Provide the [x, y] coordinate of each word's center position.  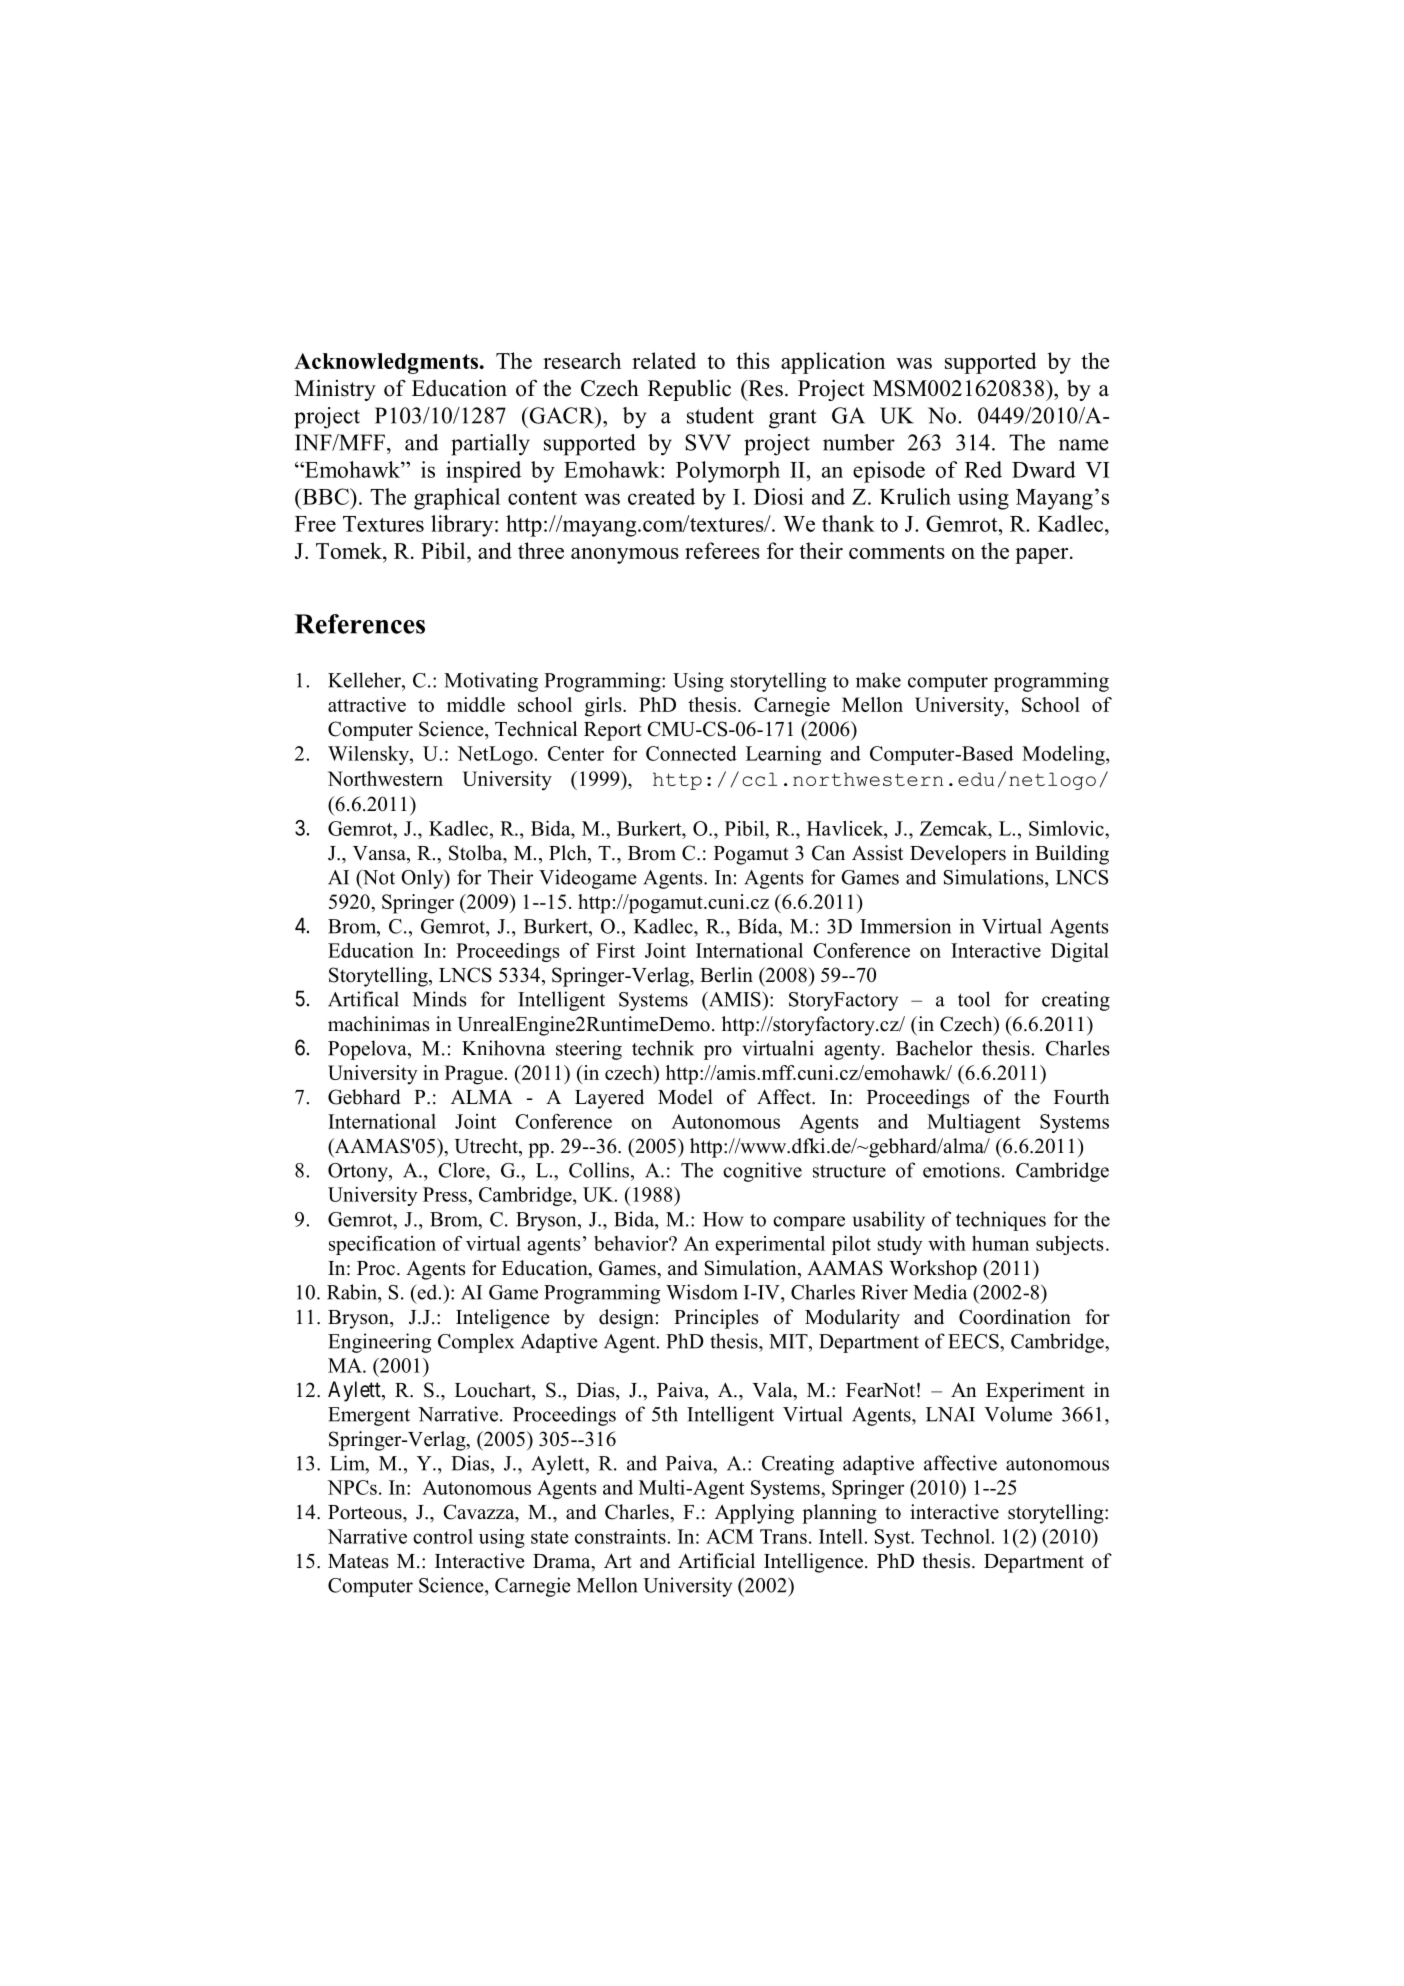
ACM [729, 1536]
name [1083, 445]
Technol [955, 1536]
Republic [689, 390]
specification [382, 1245]
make [878, 680]
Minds [440, 999]
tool [974, 999]
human [1000, 1243]
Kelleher [365, 680]
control [443, 1536]
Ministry [335, 390]
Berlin [726, 975]
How [723, 1219]
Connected [691, 753]
